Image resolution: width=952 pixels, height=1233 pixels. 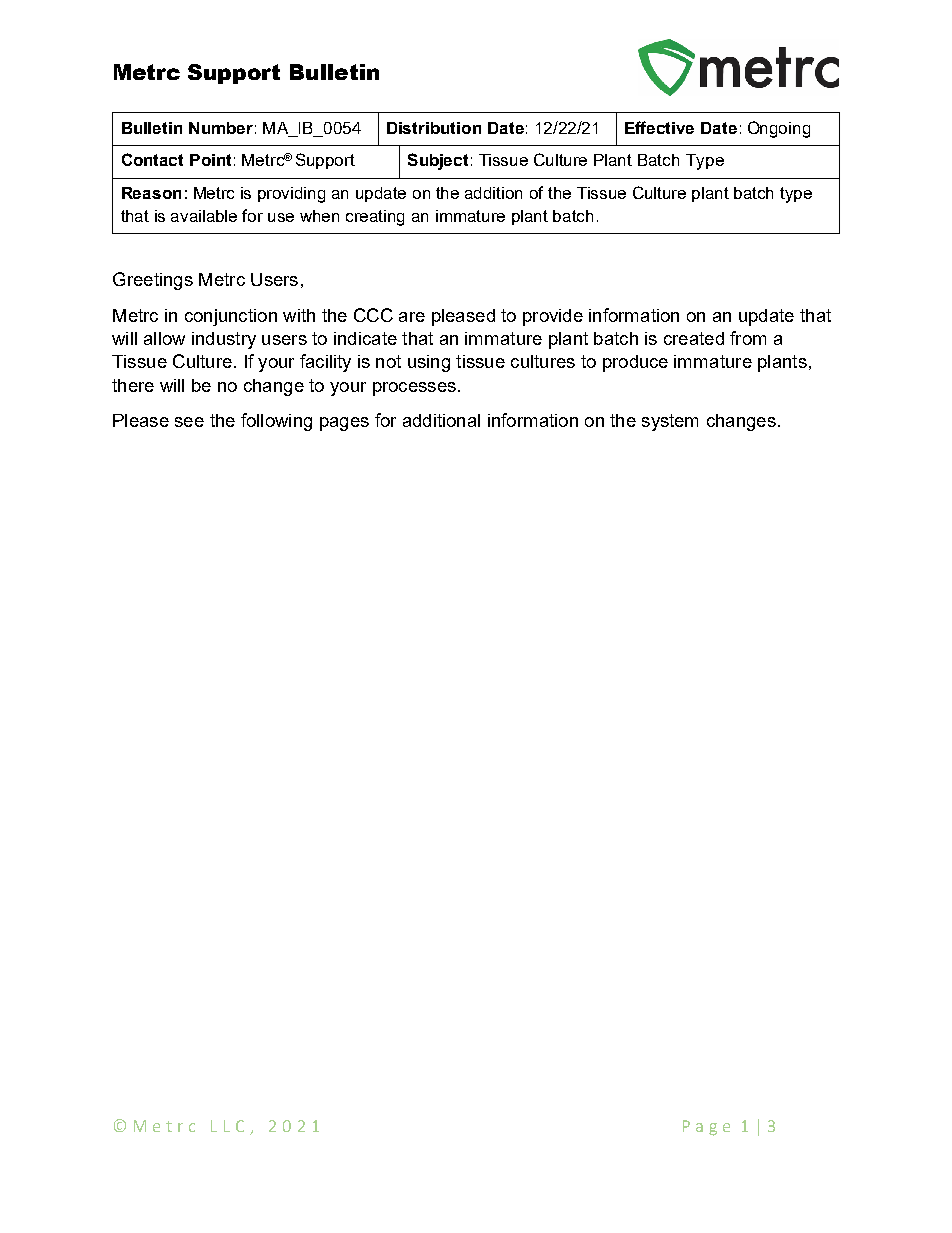 I want to click on system, so click(x=670, y=422).
